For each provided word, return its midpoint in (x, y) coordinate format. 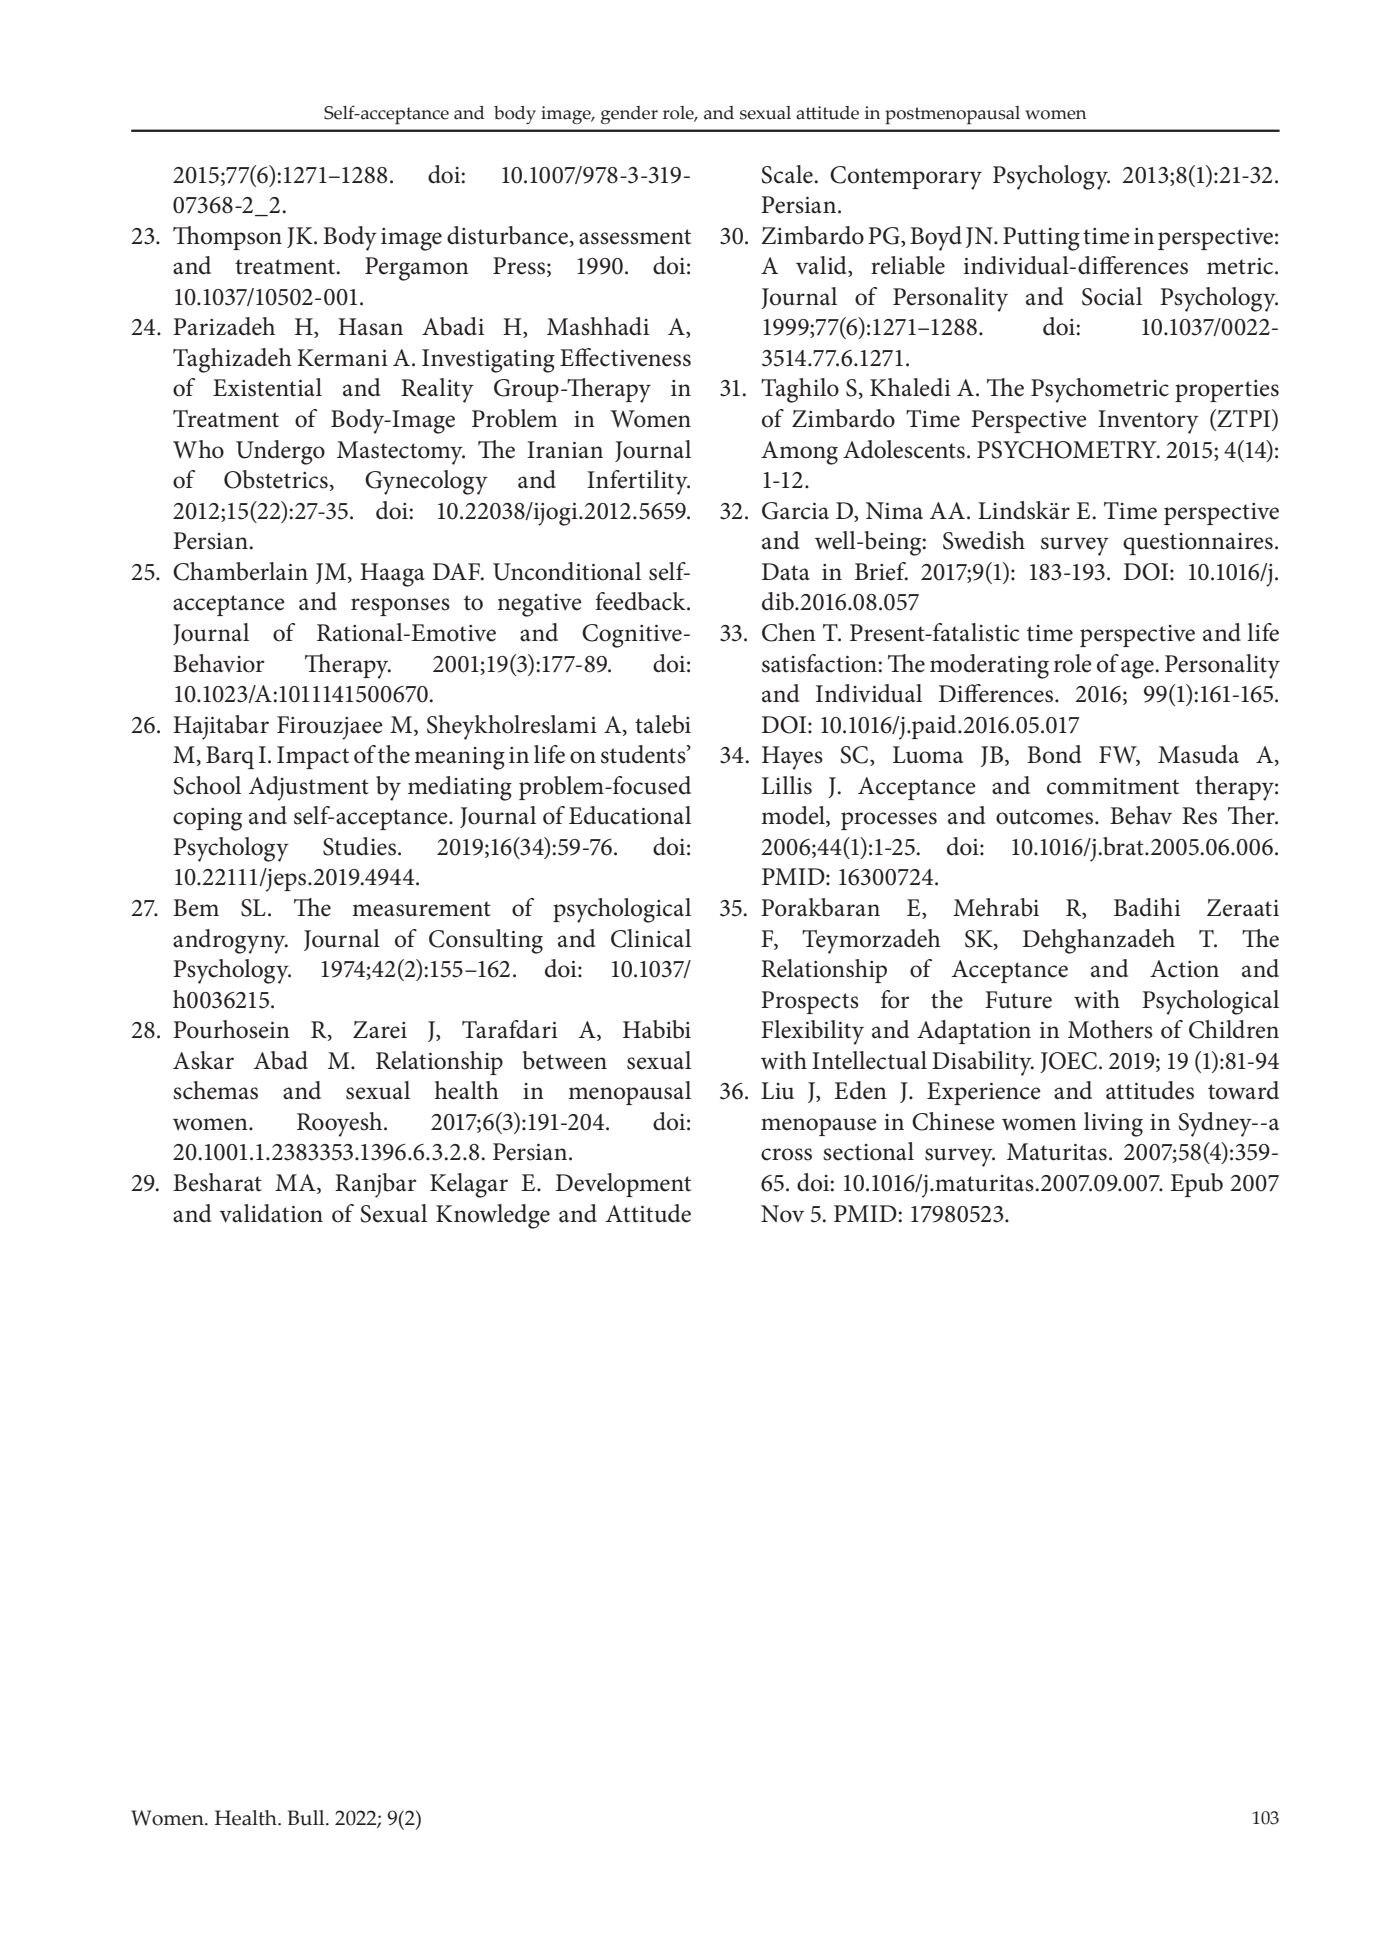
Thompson (227, 238)
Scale (788, 174)
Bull (307, 1818)
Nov (782, 1214)
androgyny (230, 941)
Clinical (651, 938)
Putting (1041, 239)
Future (1018, 1000)
